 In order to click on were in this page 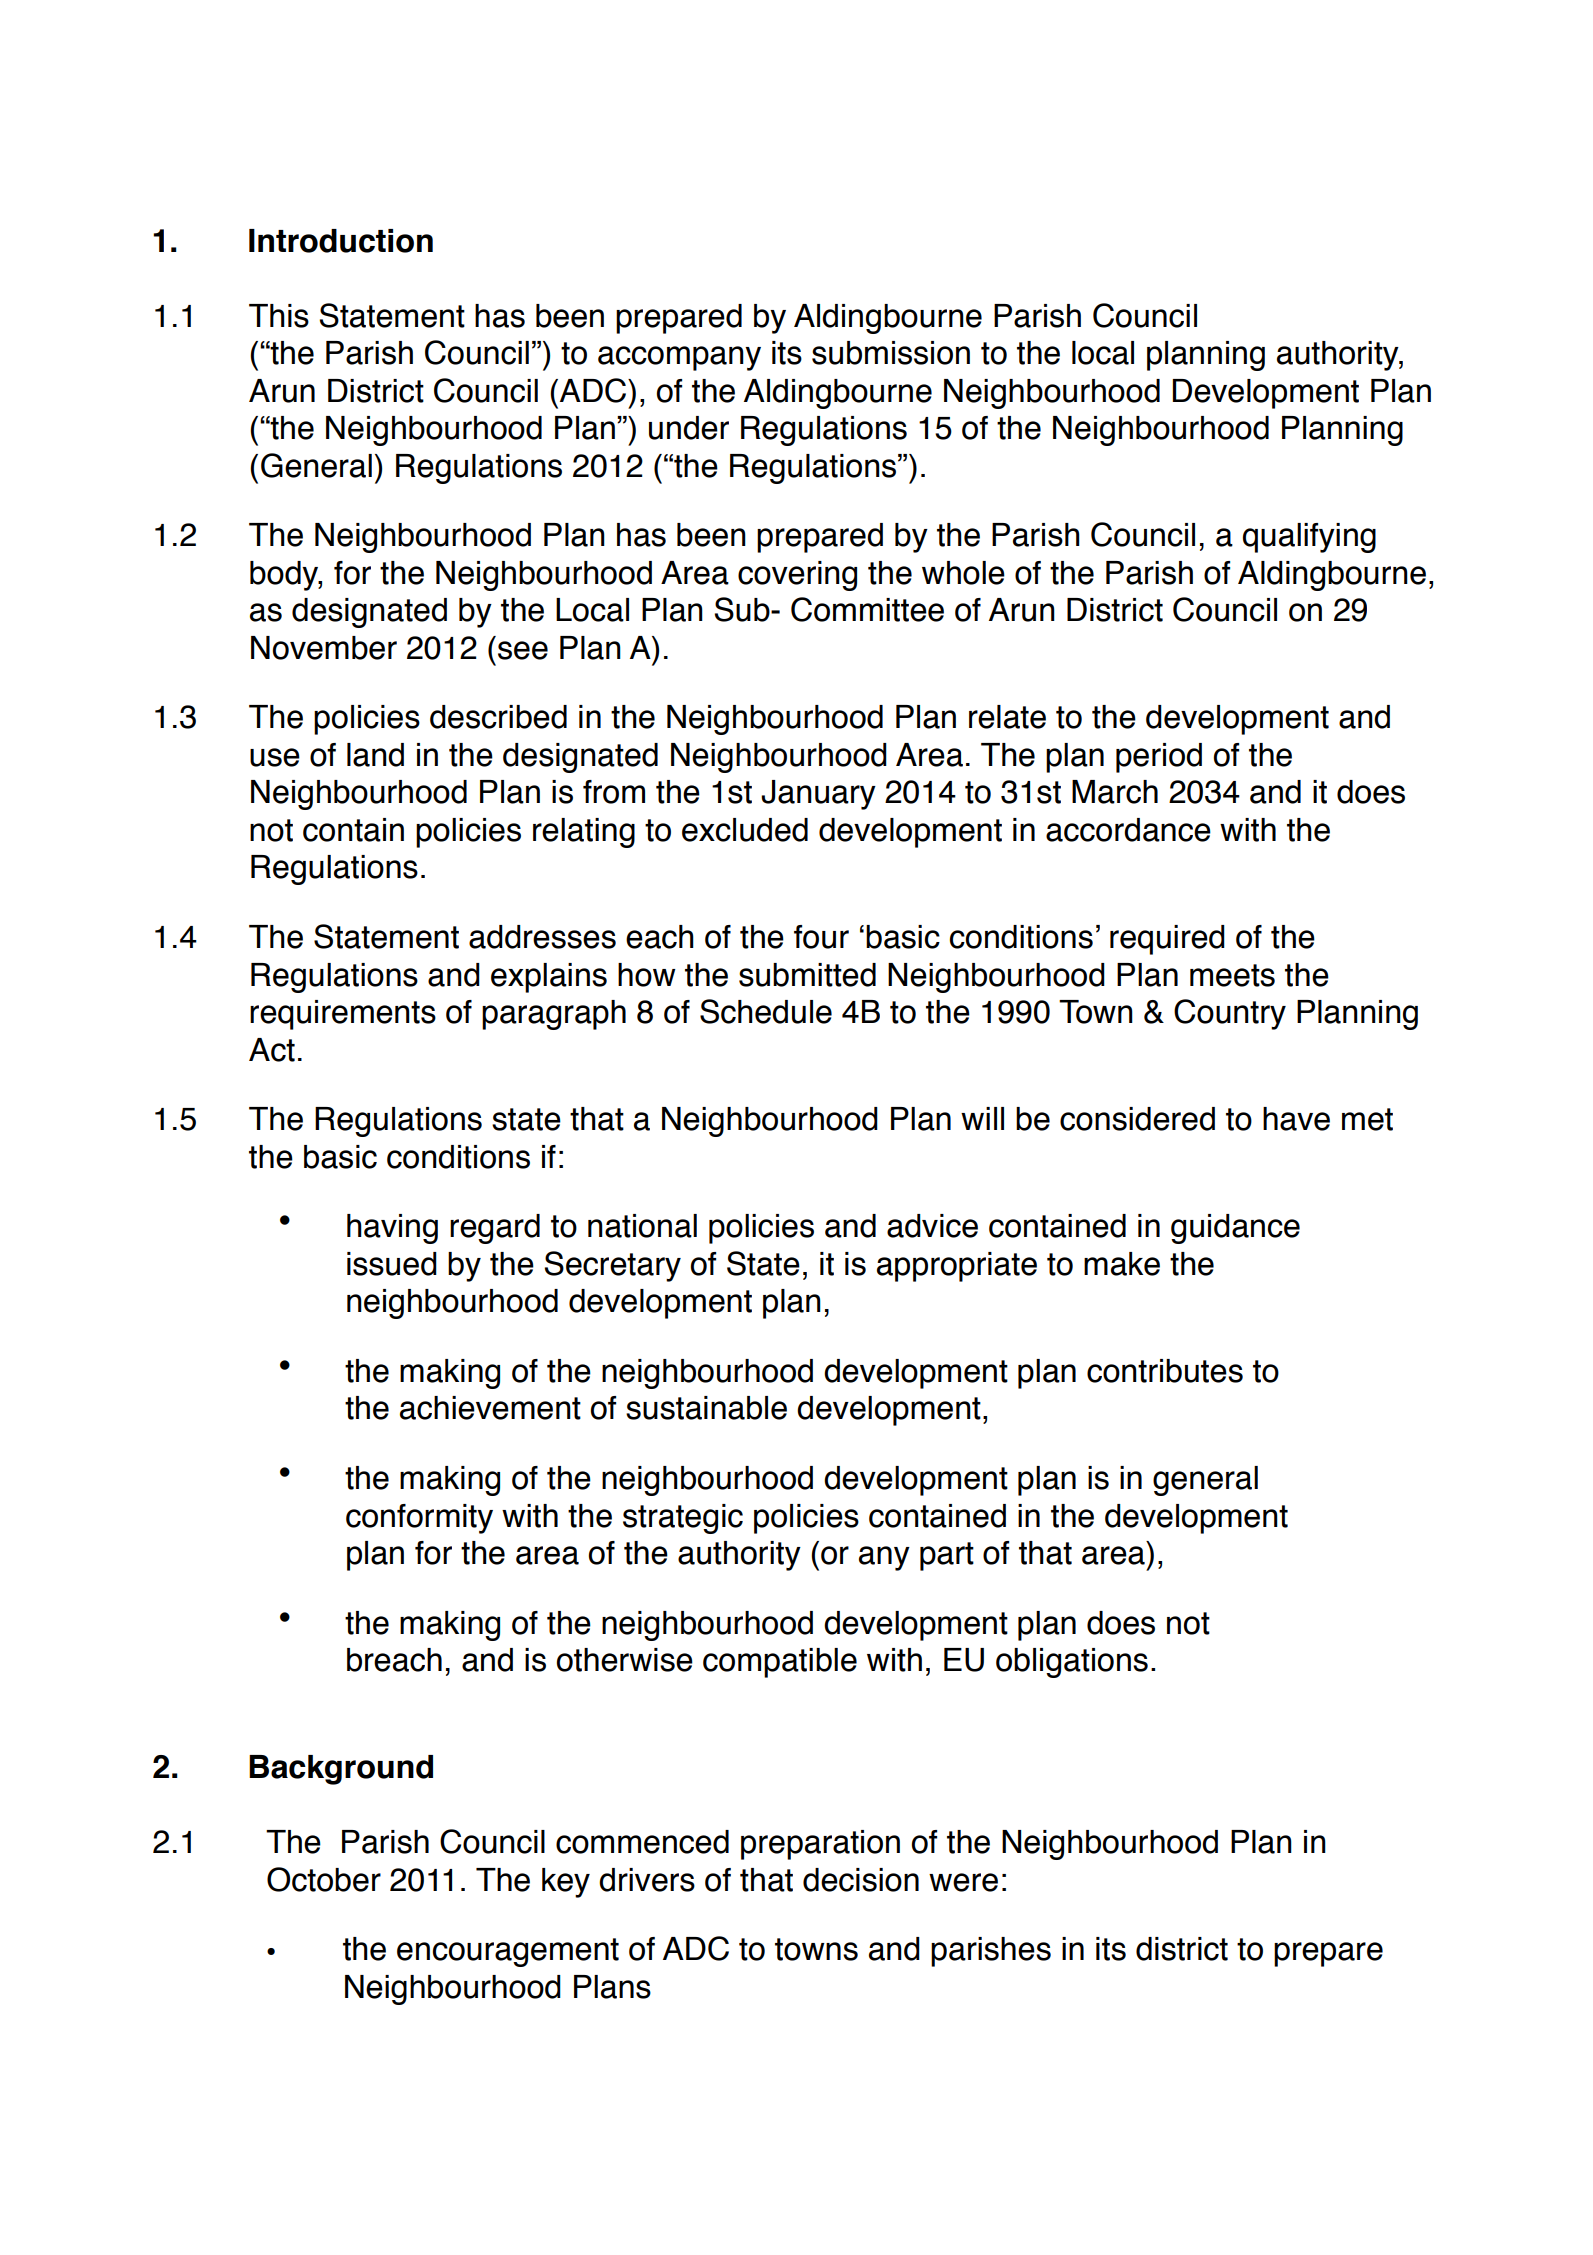, I will do `click(963, 1882)`.
